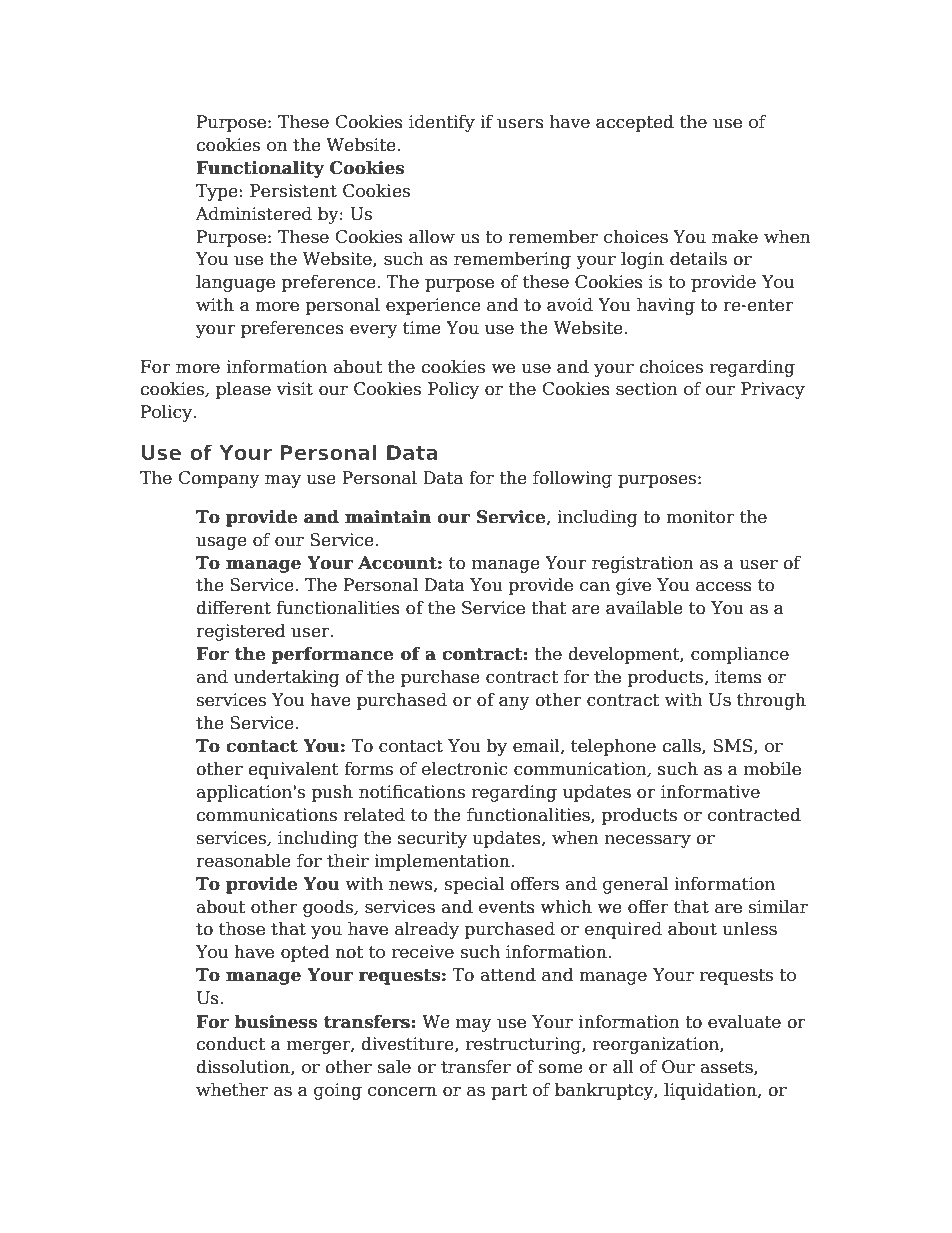  I want to click on Functionality, so click(260, 169).
